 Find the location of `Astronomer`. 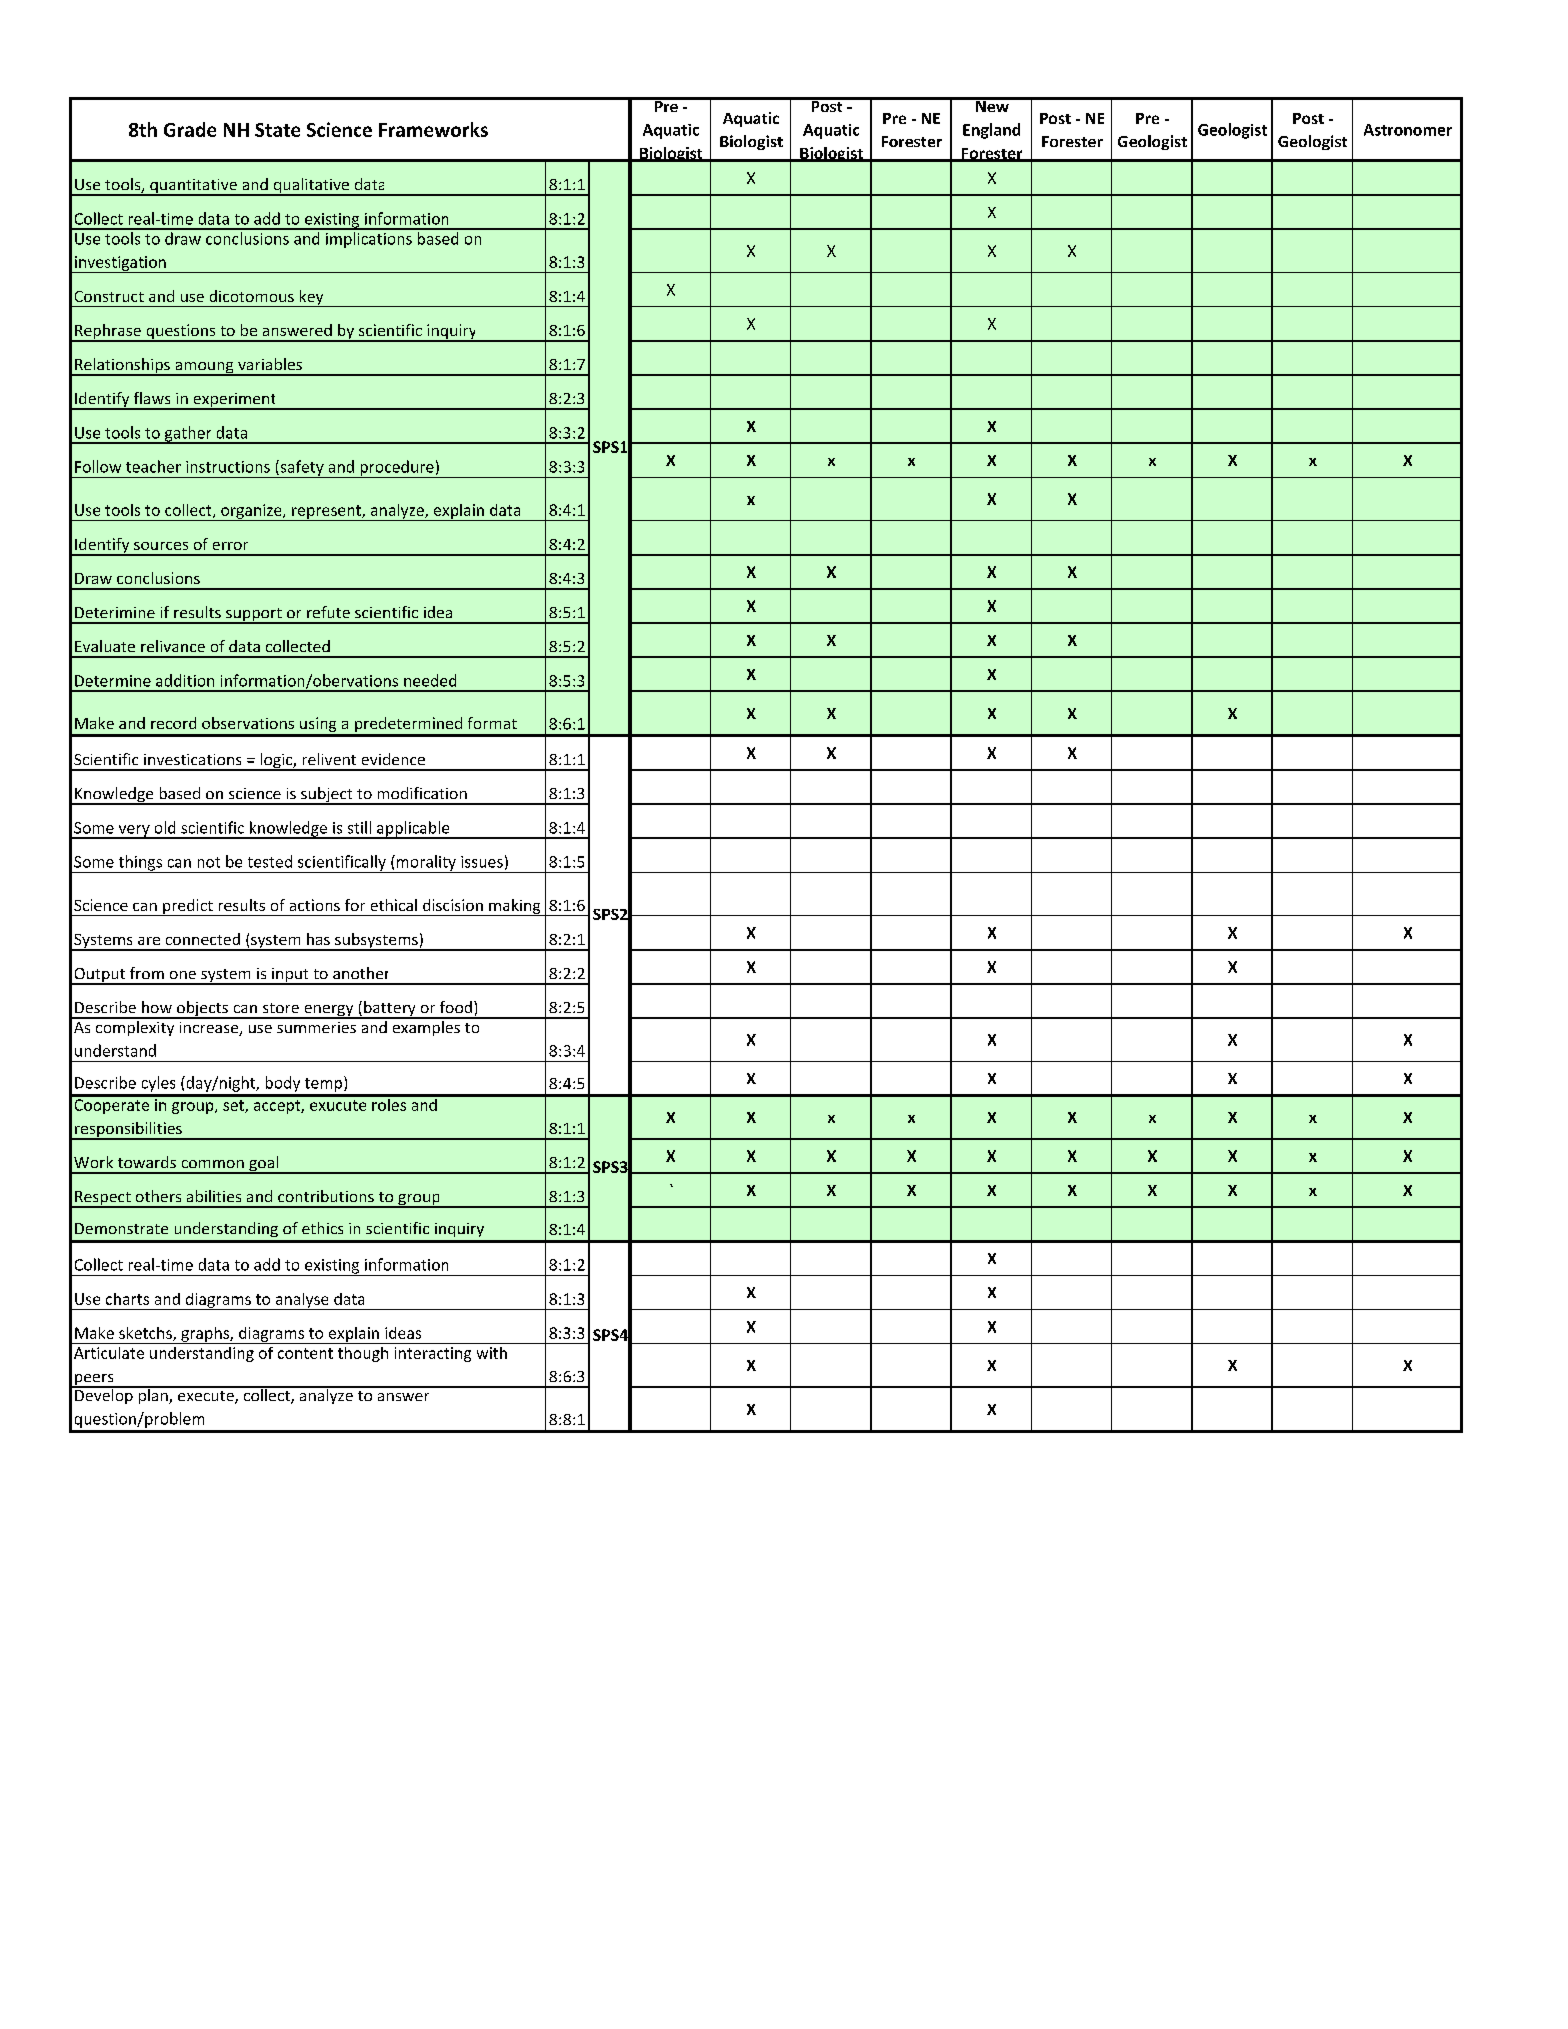

Astronomer is located at coordinates (1408, 130).
